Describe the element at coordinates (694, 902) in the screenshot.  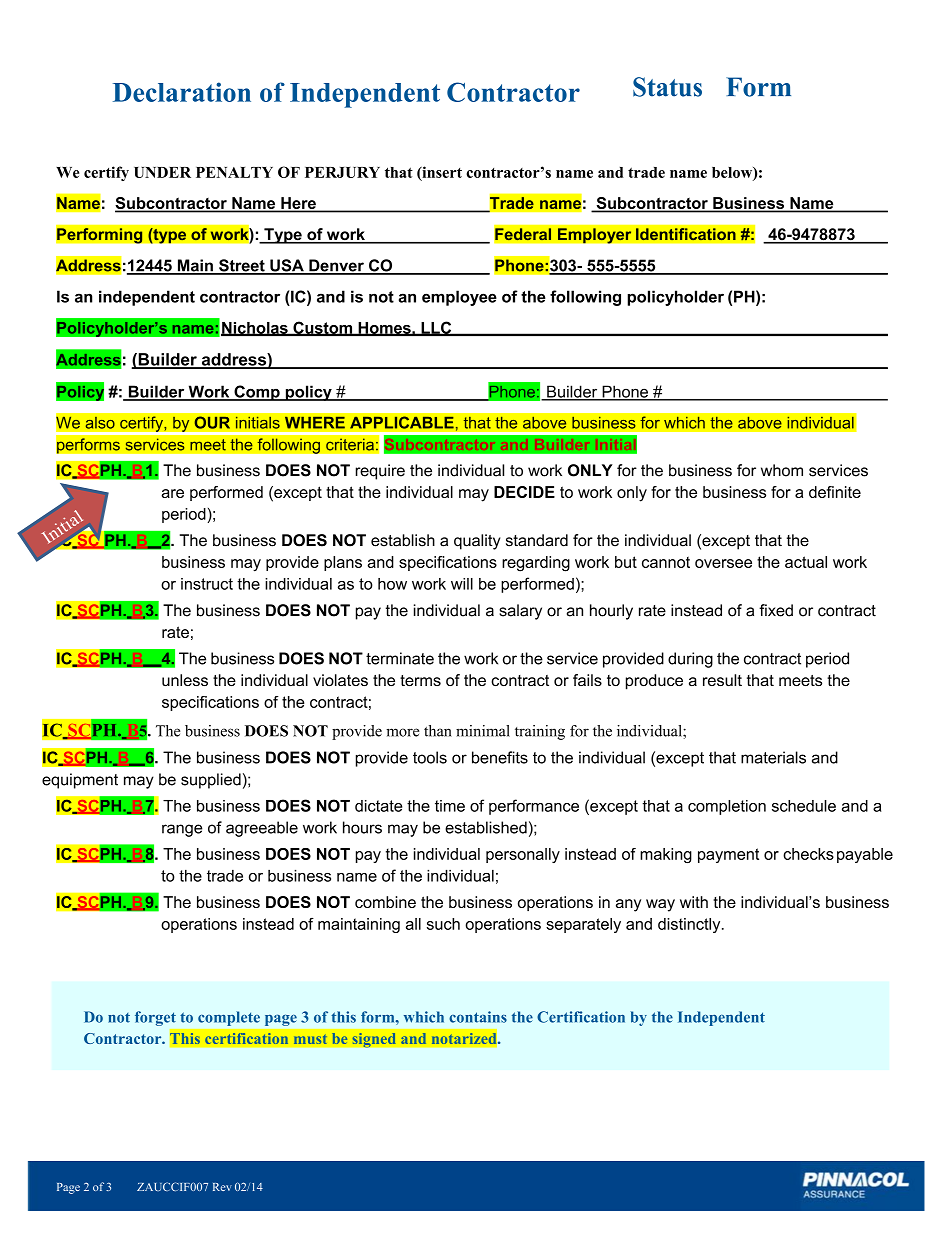
I see `with` at that location.
